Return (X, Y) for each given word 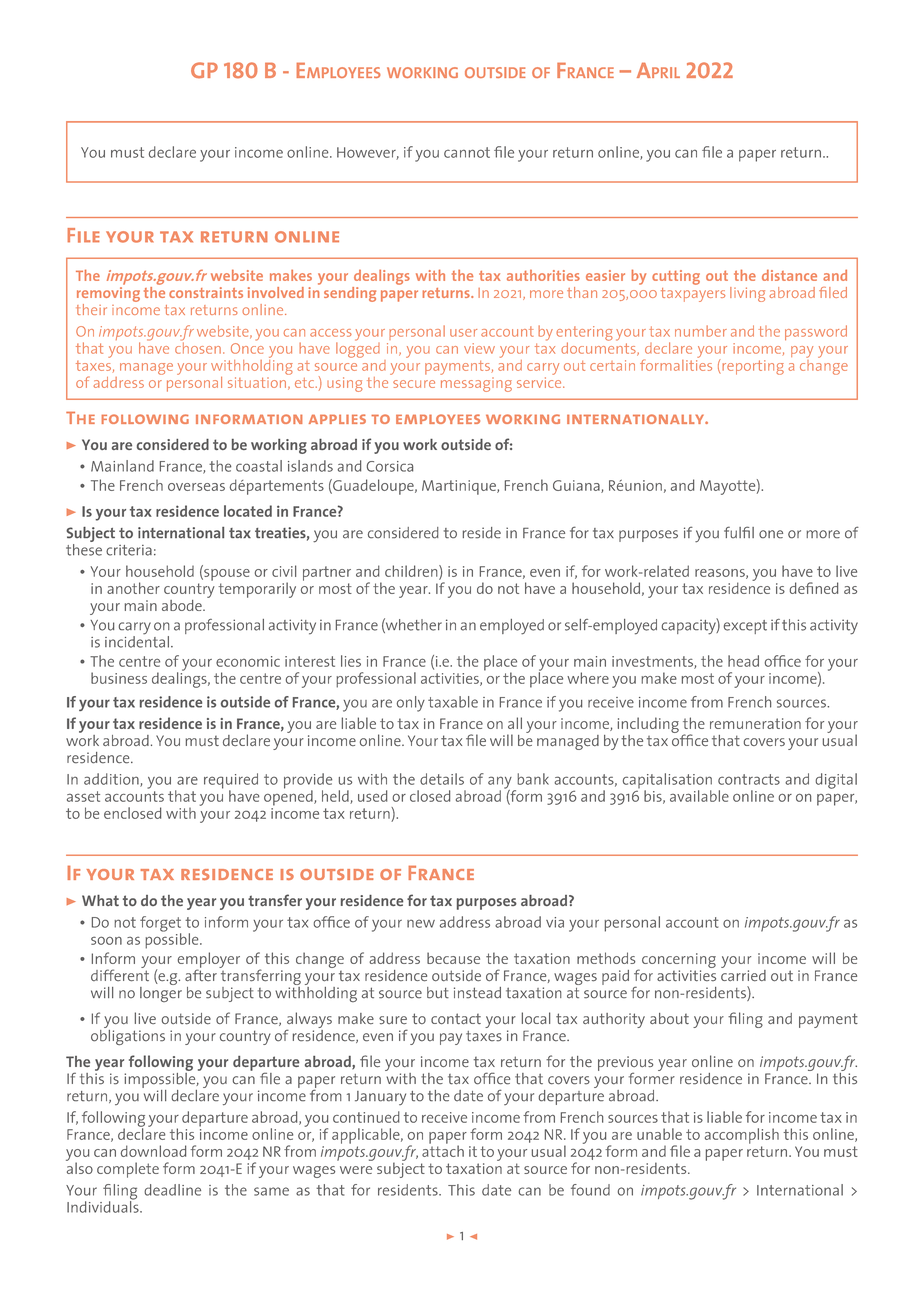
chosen (198, 347)
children (412, 572)
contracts (749, 779)
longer (161, 993)
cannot (467, 152)
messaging (476, 384)
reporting (752, 367)
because (453, 958)
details (442, 779)
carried (743, 974)
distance (789, 275)
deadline (172, 1190)
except (745, 627)
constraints (206, 292)
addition (112, 780)
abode (183, 605)
